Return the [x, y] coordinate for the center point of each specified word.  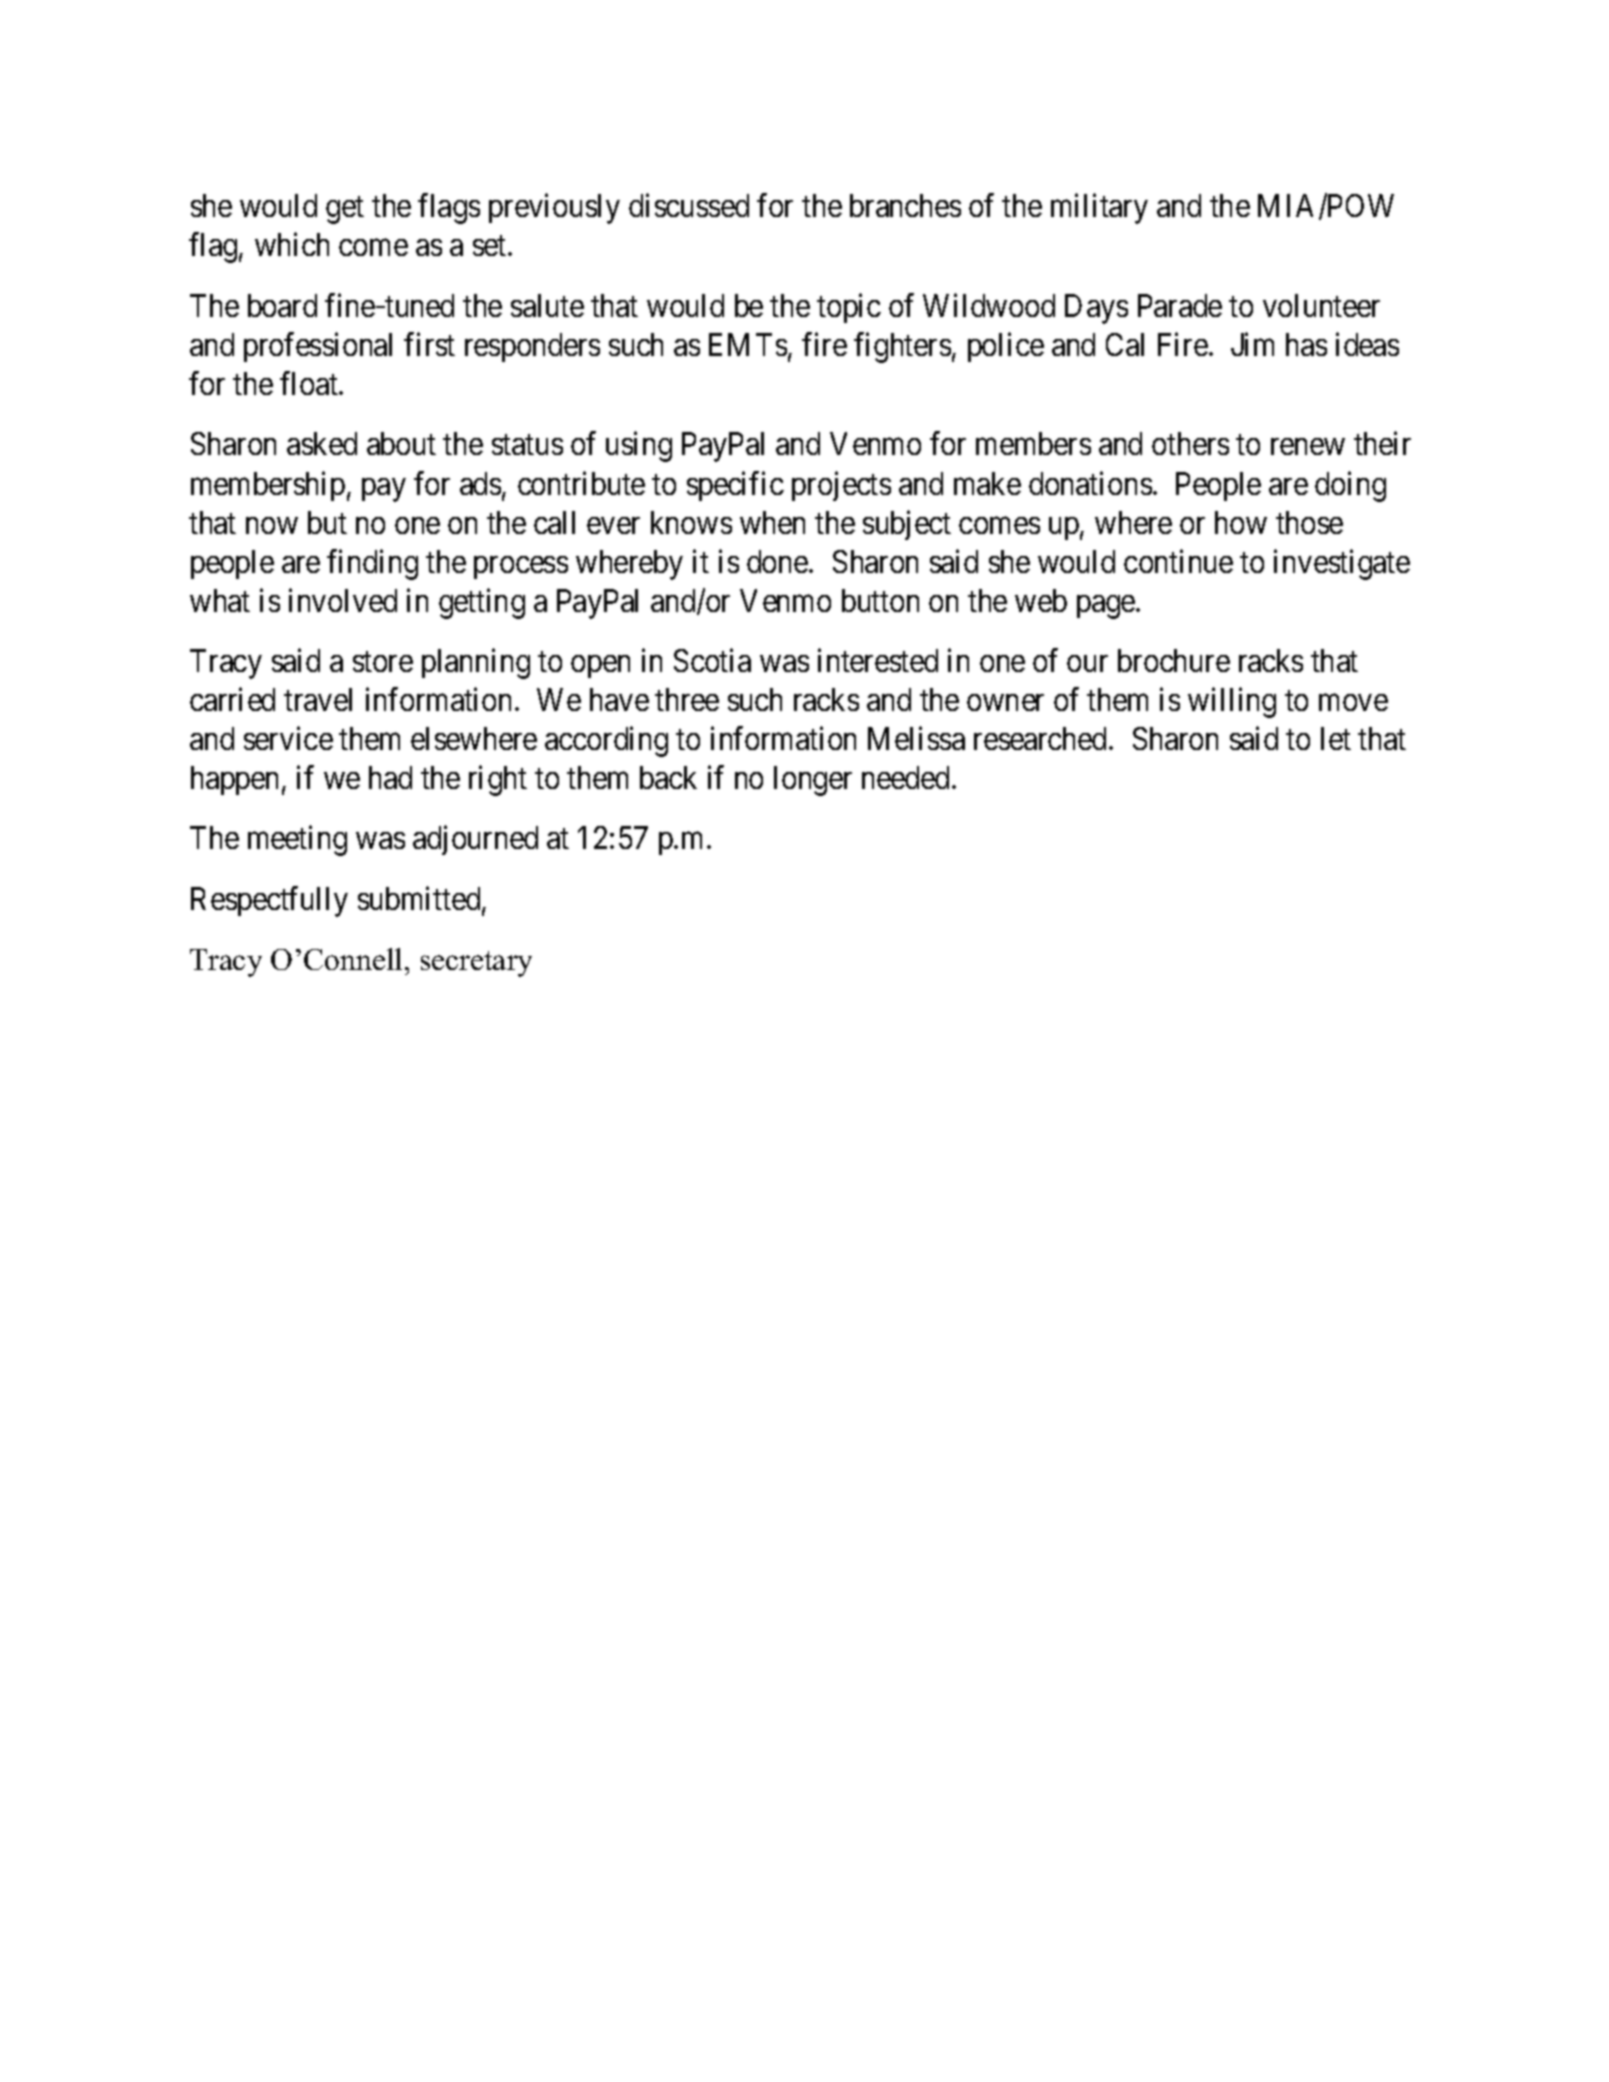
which [292, 244]
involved [343, 600]
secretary [476, 964]
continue [1178, 561]
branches [905, 205]
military [1099, 209]
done [777, 561]
